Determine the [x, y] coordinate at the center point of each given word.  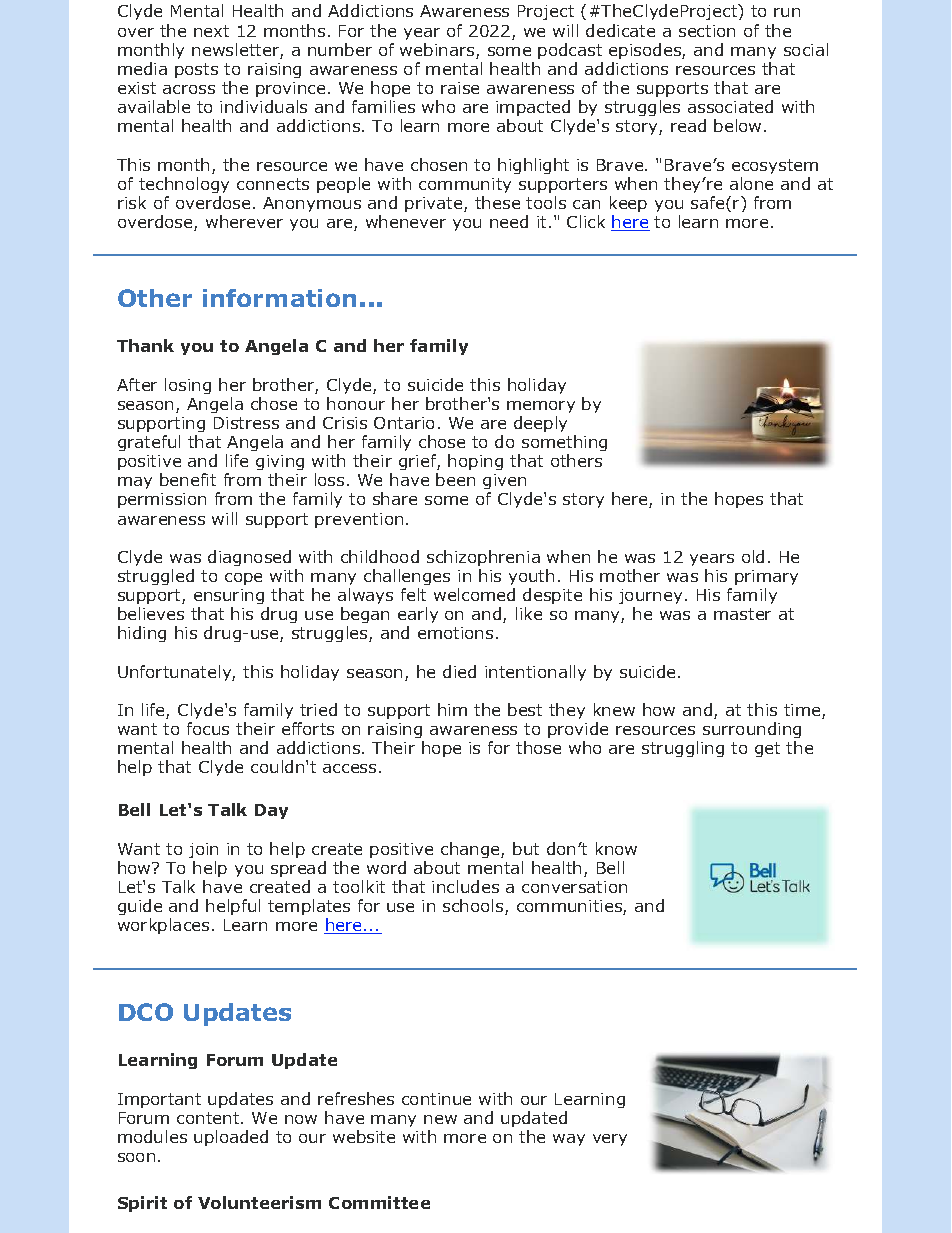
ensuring [229, 598]
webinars [438, 51]
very [610, 1140]
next [211, 31]
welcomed [474, 594]
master [742, 614]
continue [436, 1099]
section [707, 31]
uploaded [231, 1138]
